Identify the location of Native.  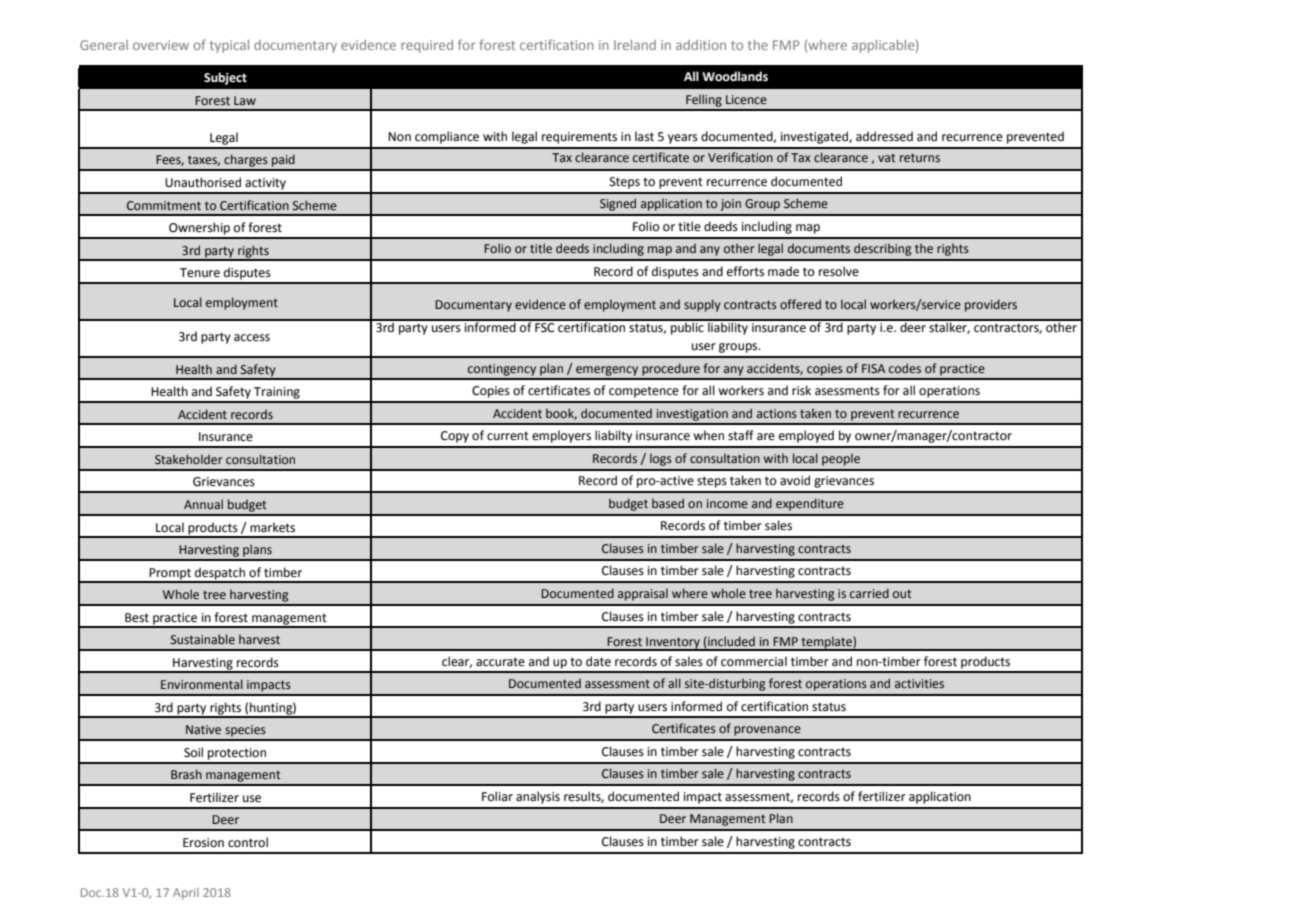
(203, 729).
